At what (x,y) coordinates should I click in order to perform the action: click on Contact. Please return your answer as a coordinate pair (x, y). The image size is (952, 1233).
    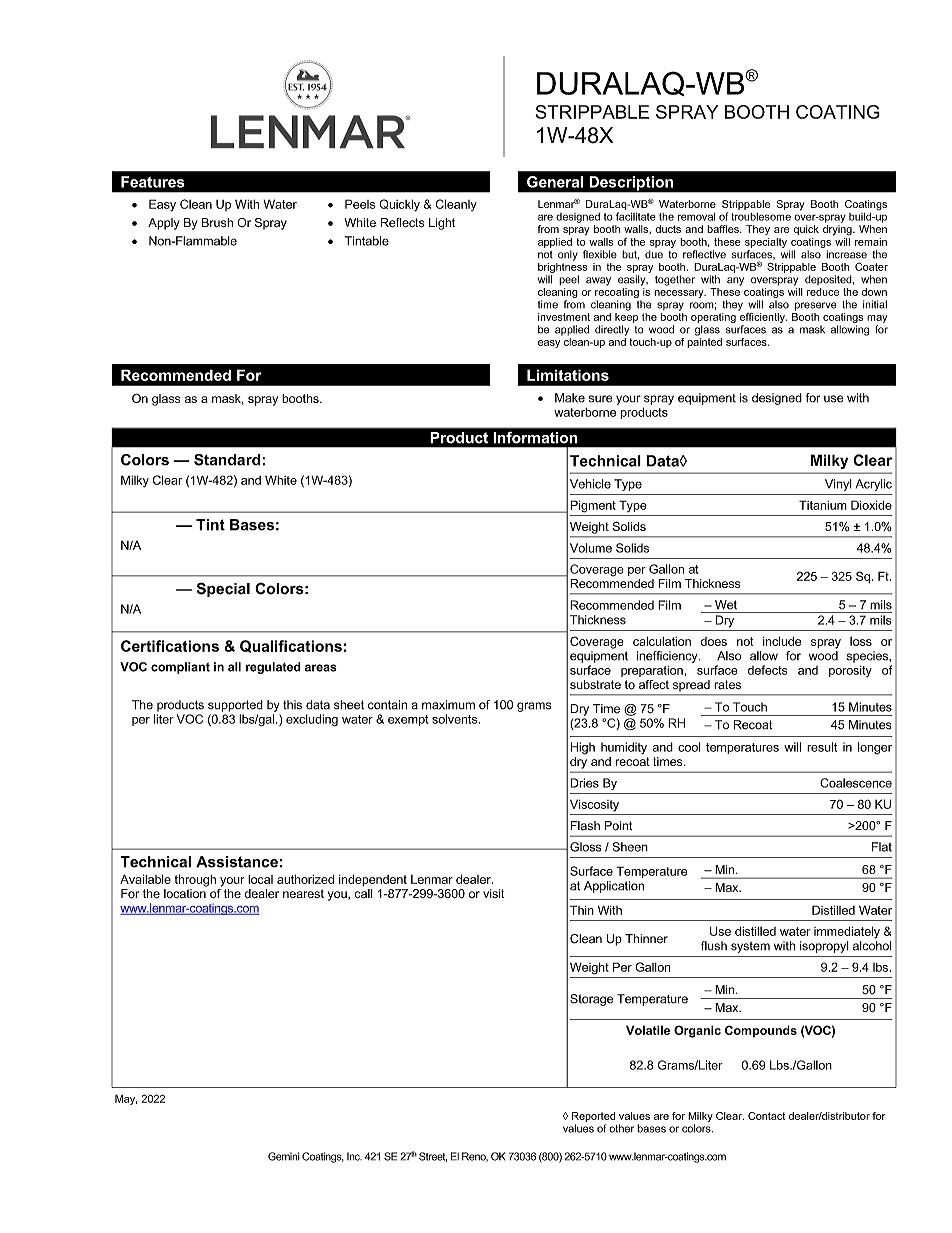
    Looking at the image, I should click on (766, 1116).
